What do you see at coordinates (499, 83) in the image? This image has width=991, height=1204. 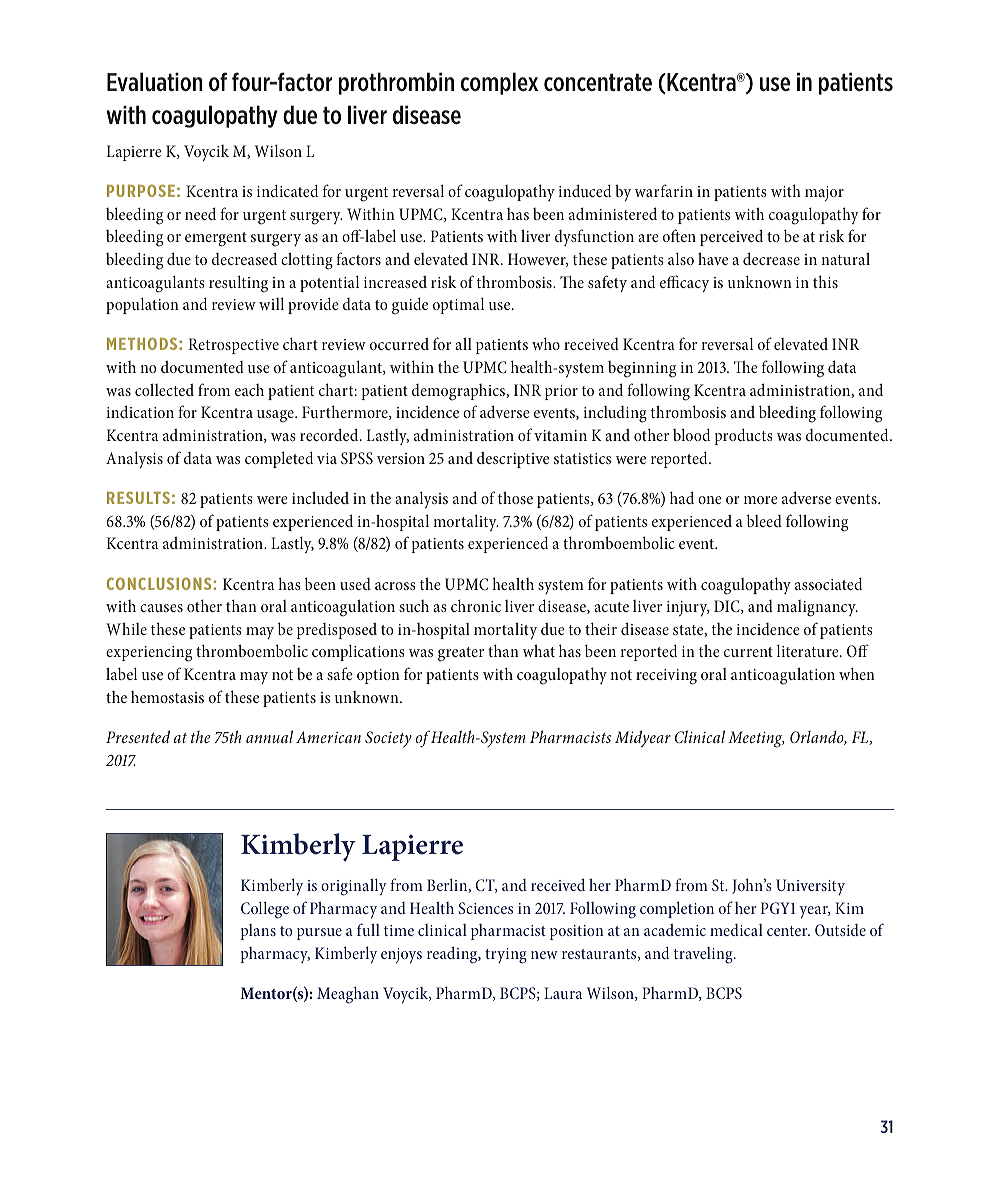 I see `complex` at bounding box center [499, 83].
